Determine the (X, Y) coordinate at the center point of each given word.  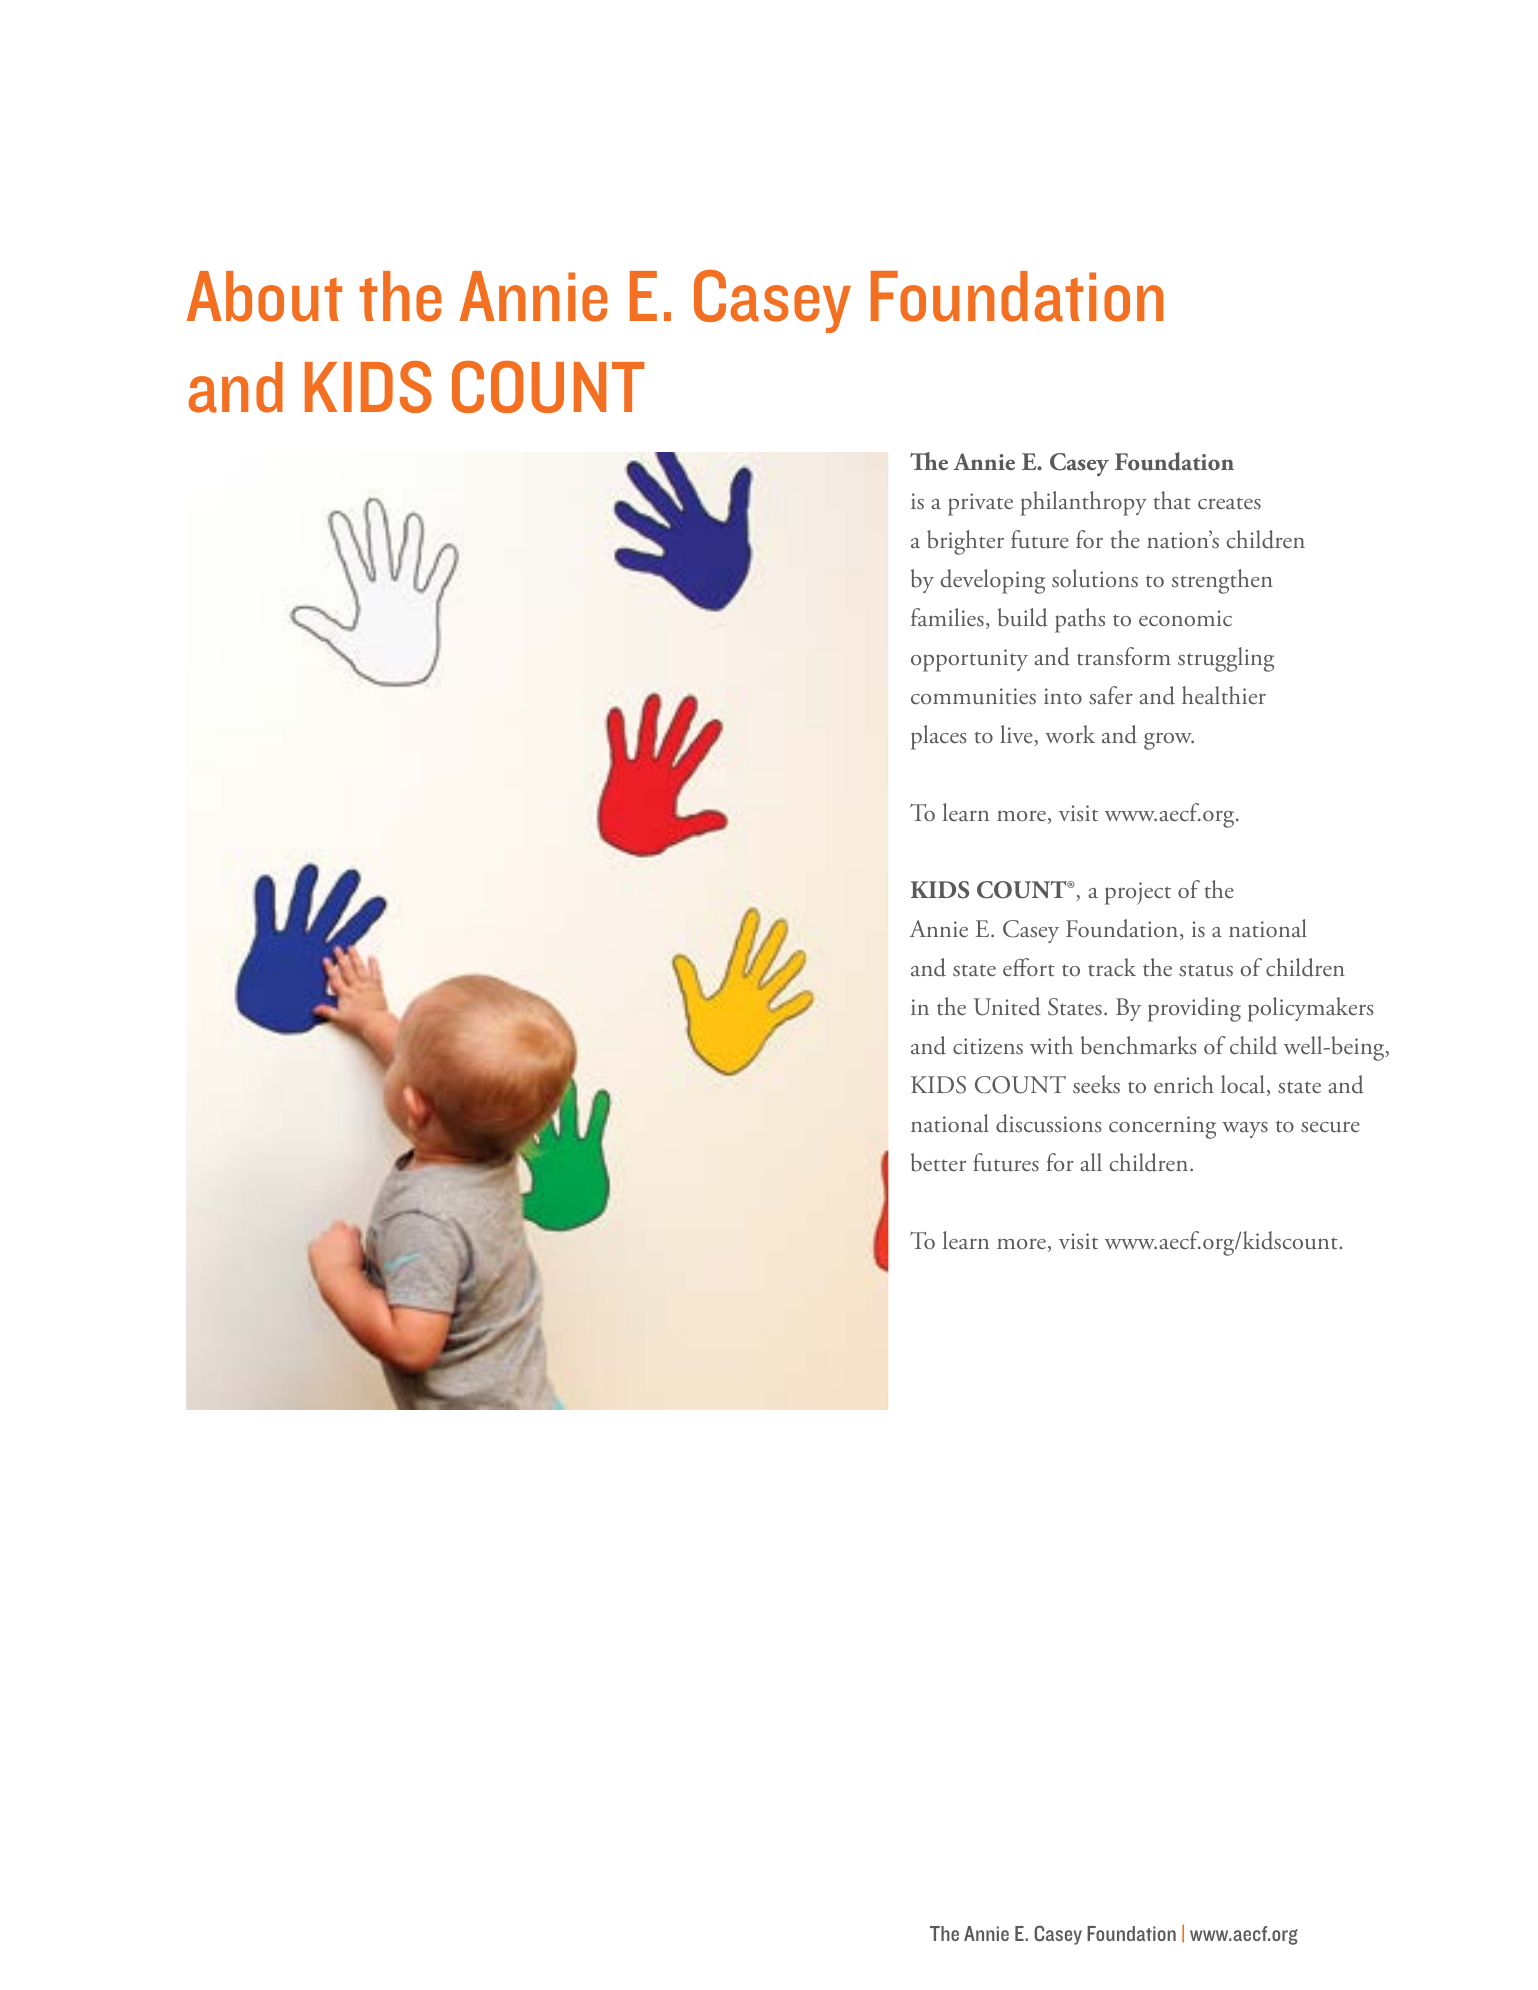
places (939, 737)
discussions (1049, 1123)
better (938, 1162)
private (980, 504)
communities (973, 696)
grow (1169, 741)
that (1172, 500)
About (264, 296)
